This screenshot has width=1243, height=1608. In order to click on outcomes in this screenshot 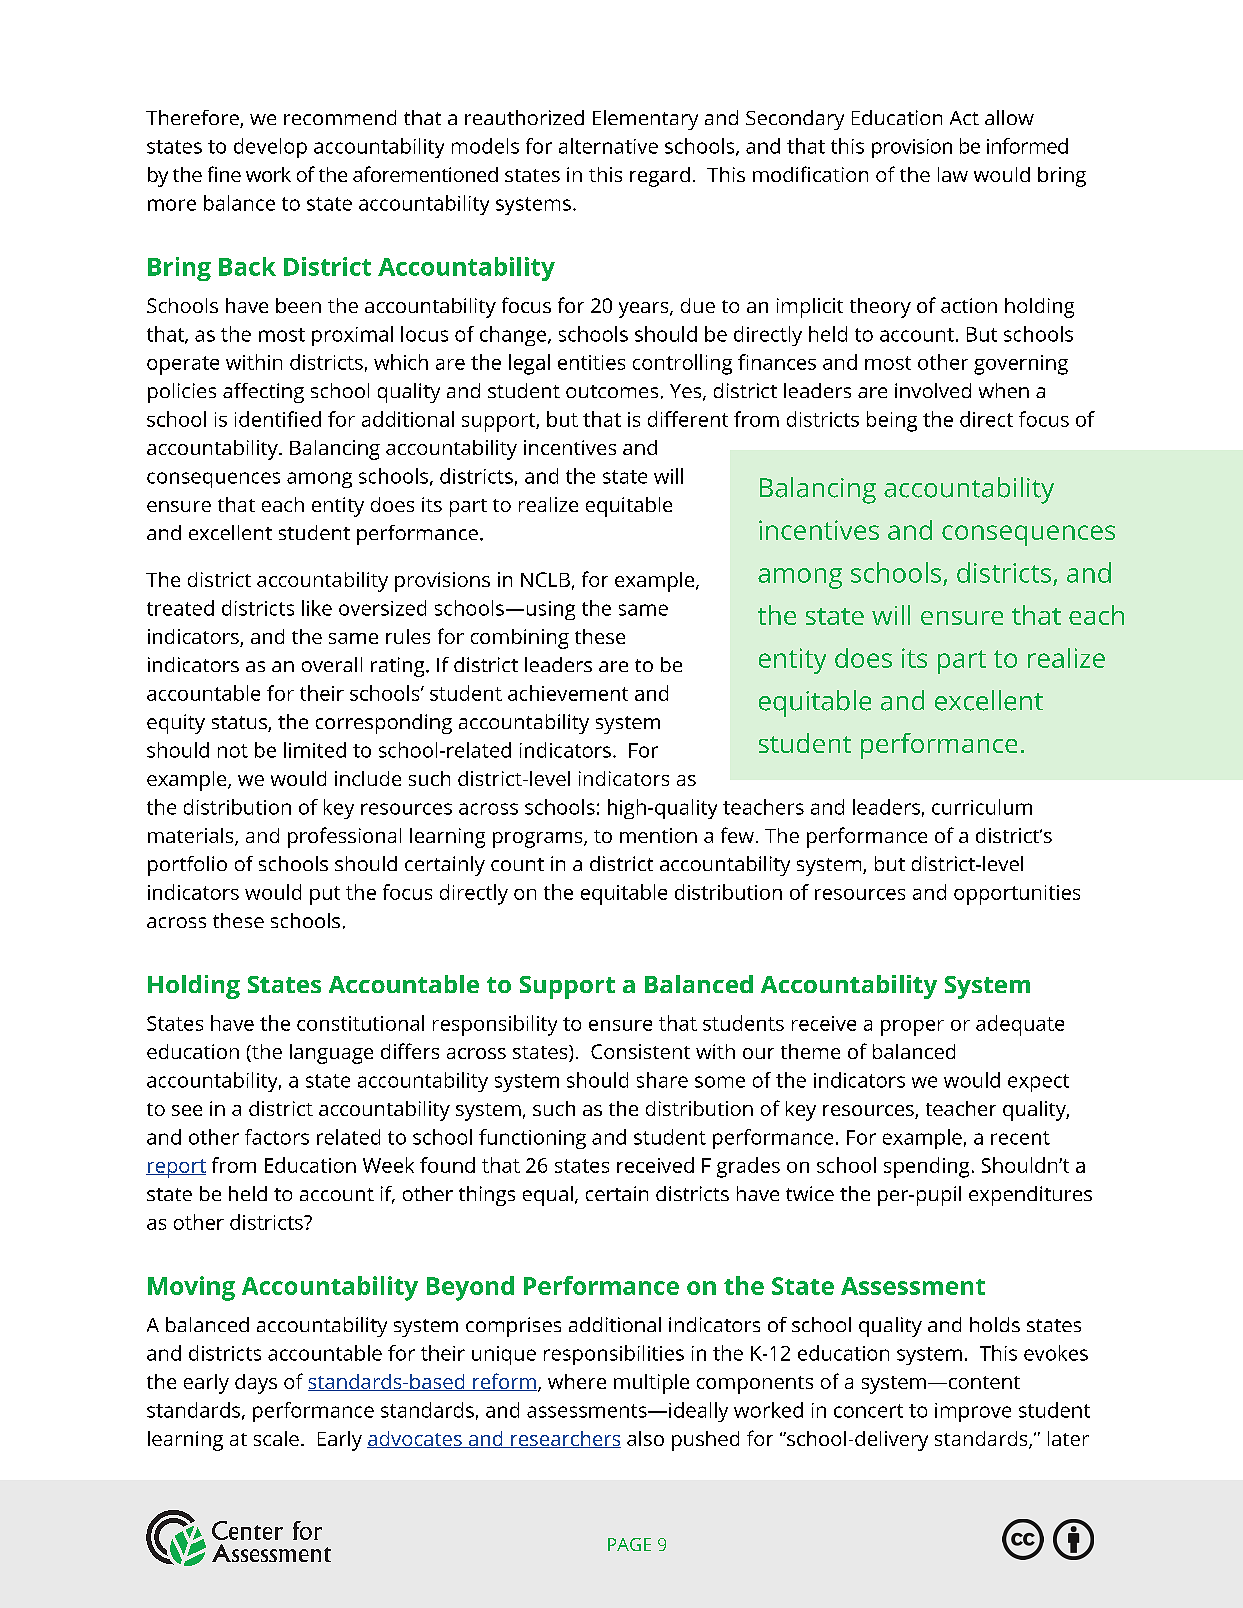, I will do `click(612, 391)`.
